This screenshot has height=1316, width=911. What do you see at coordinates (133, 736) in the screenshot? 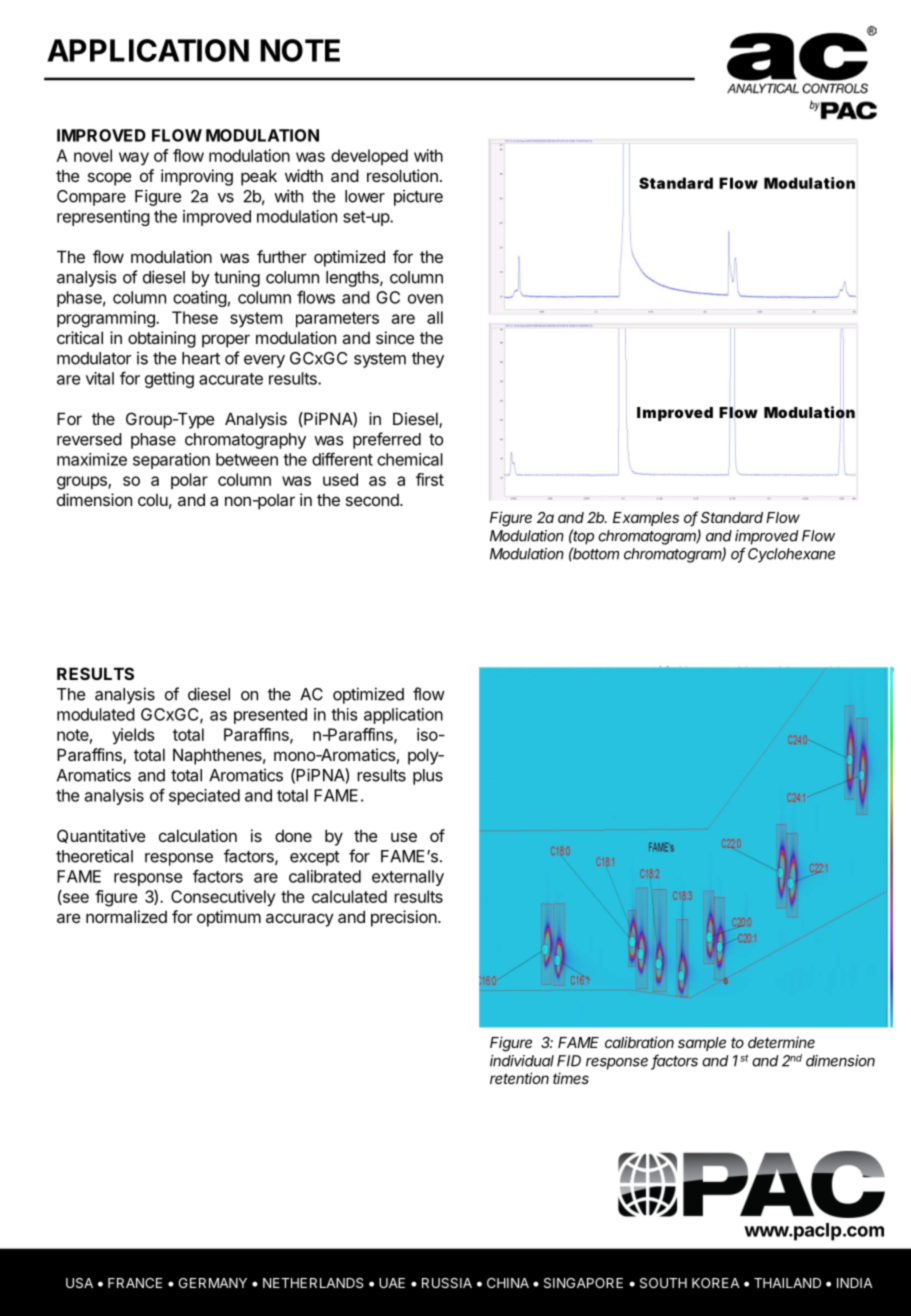
I see `yields` at bounding box center [133, 736].
